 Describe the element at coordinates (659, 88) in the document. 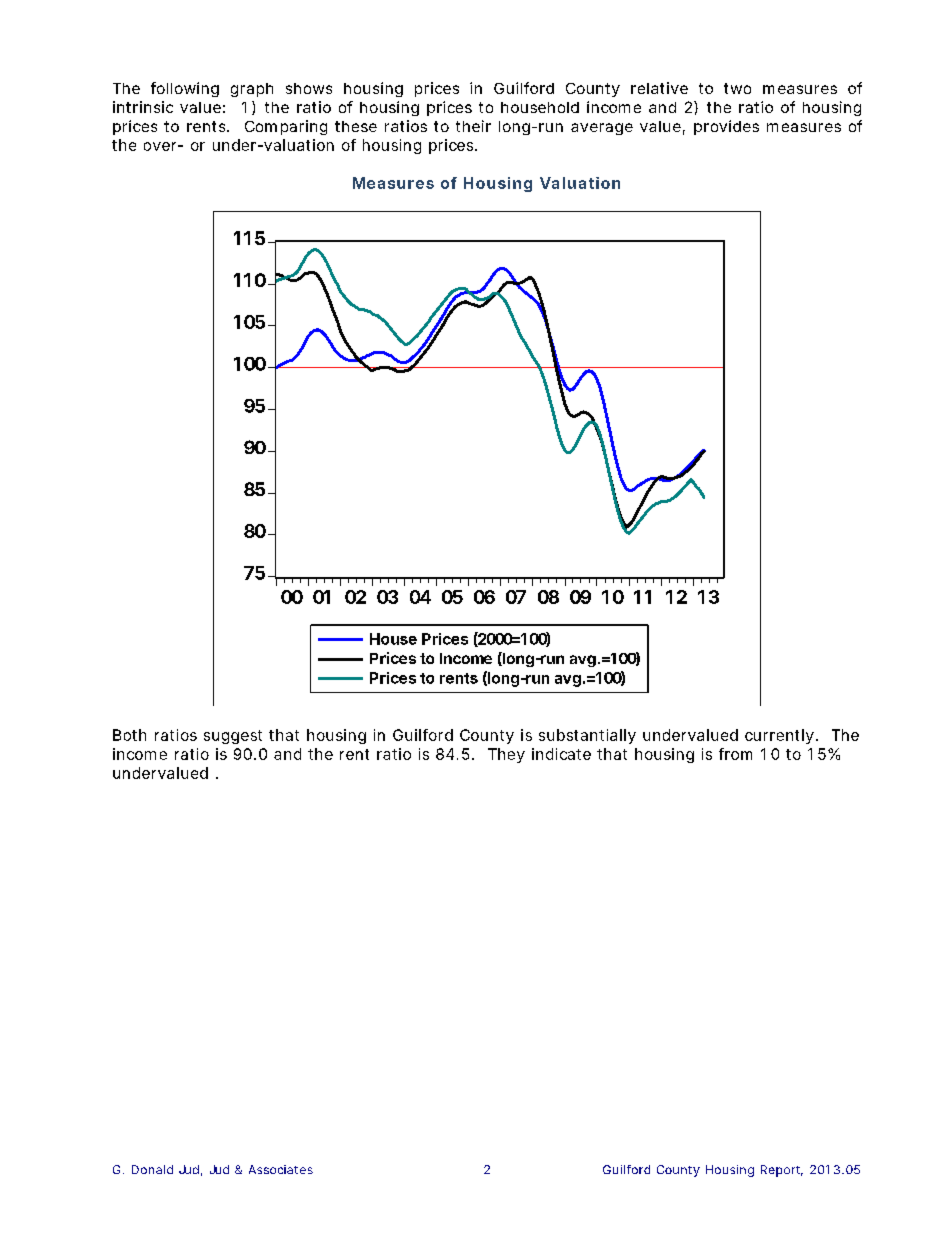

I see `relative` at that location.
